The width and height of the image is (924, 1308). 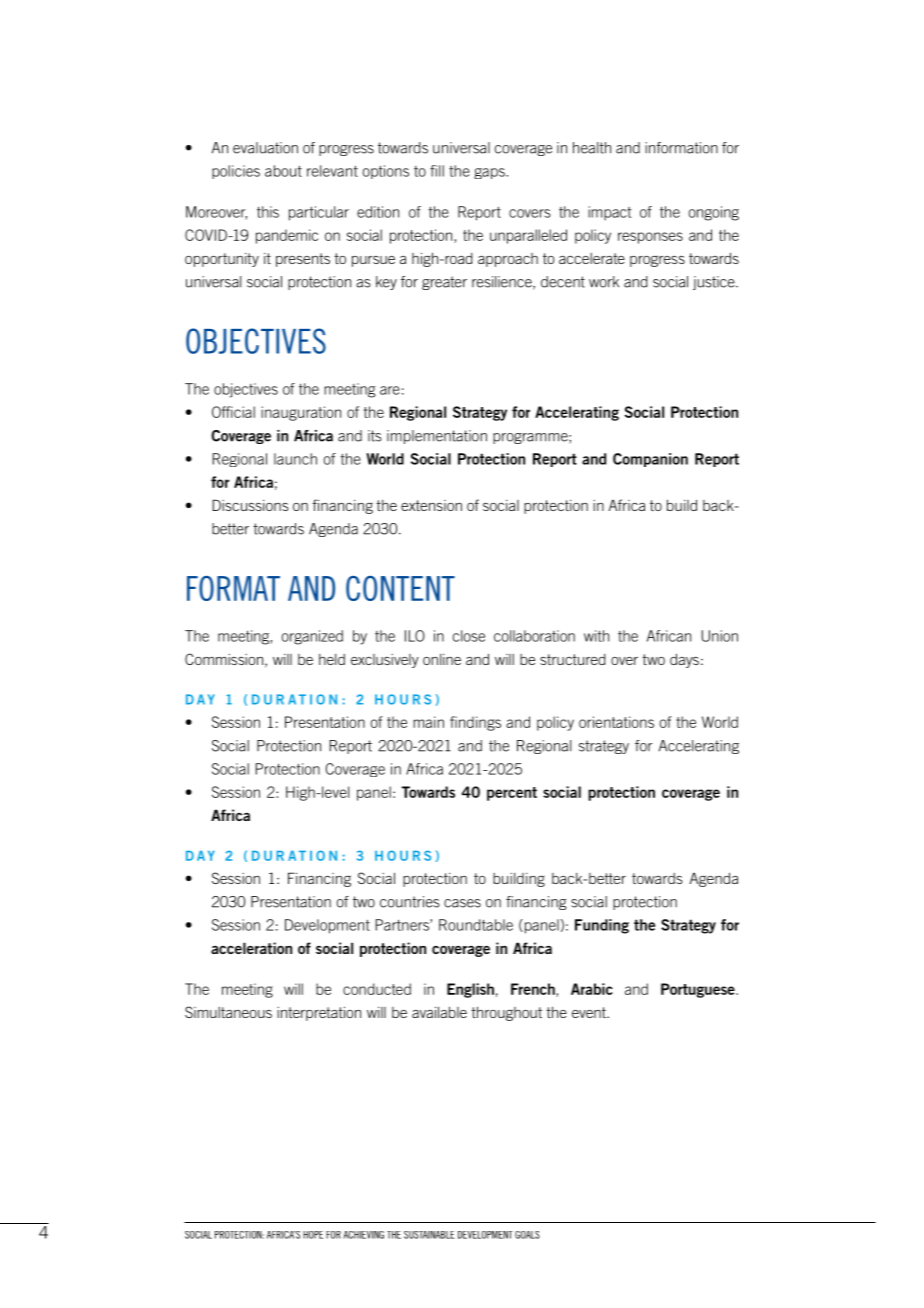 What do you see at coordinates (283, 171) in the image?
I see `about` at bounding box center [283, 171].
